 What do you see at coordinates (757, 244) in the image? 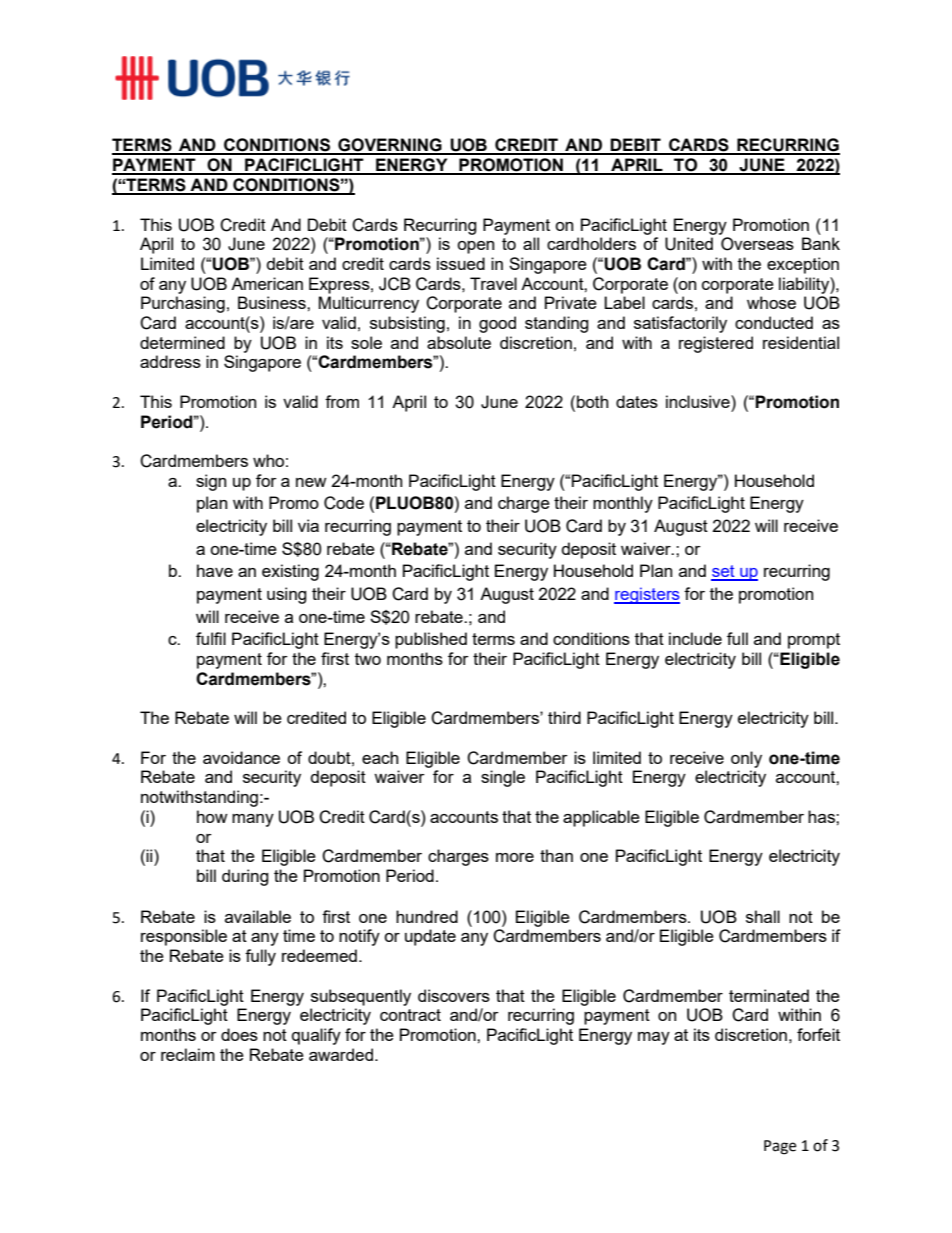
I see `Overseas` at bounding box center [757, 244].
